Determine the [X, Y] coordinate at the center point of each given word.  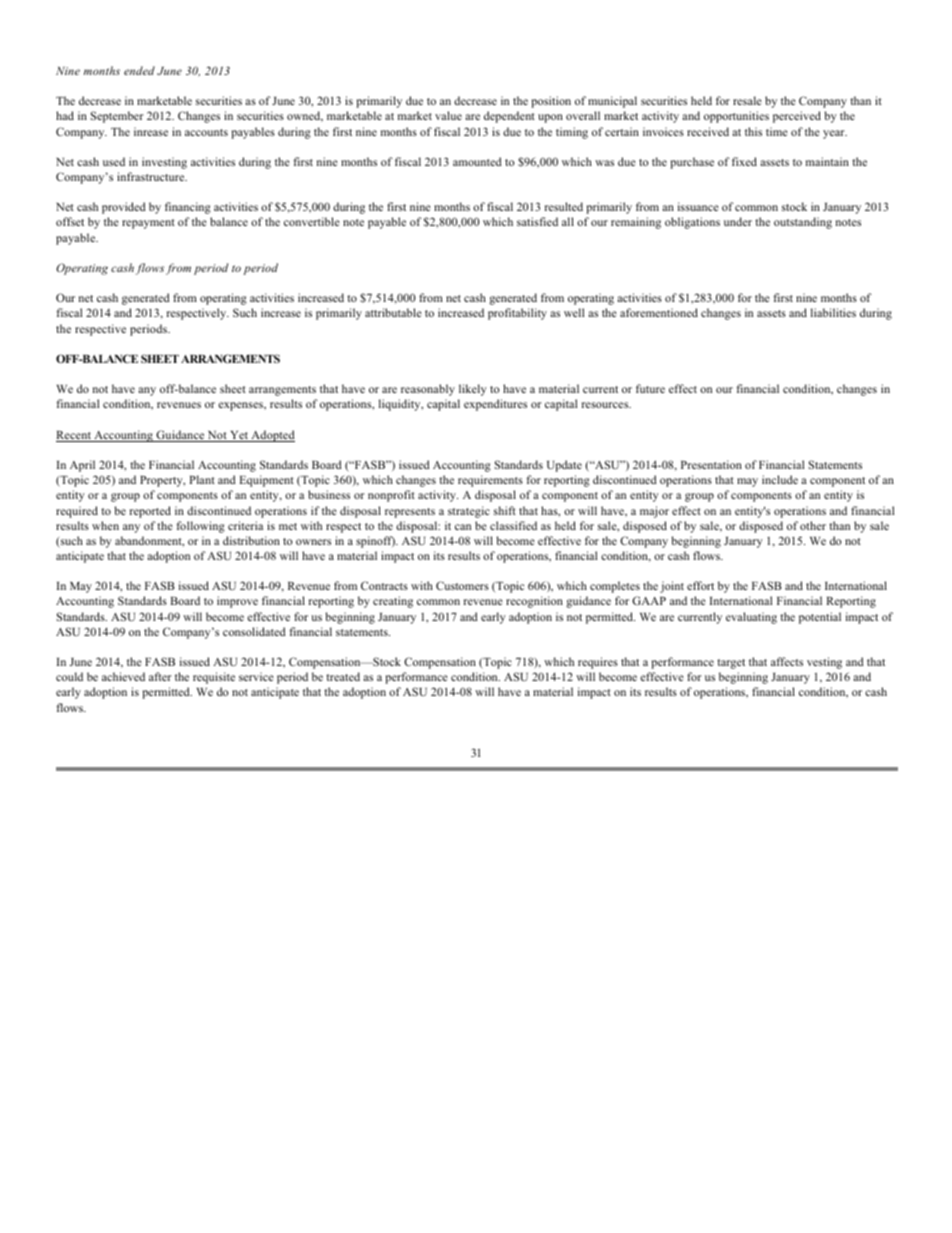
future [650, 388]
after [160, 676]
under [738, 221]
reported [150, 512]
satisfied [537, 221]
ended [139, 70]
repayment [148, 224]
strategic [469, 512]
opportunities [736, 117]
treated [343, 676]
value [448, 115]
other [813, 525]
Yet [239, 436]
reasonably [428, 390]
